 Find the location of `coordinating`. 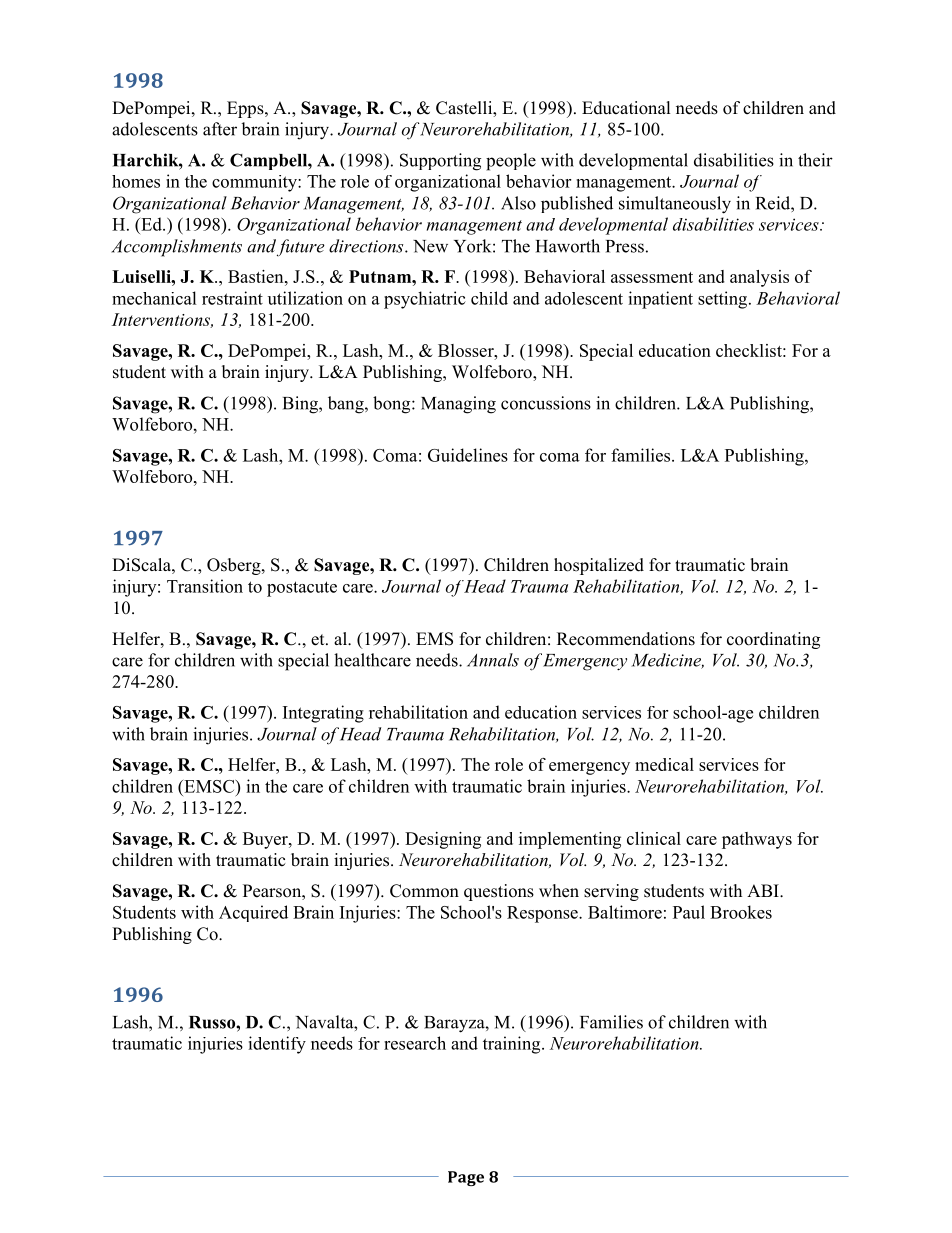

coordinating is located at coordinates (773, 640).
